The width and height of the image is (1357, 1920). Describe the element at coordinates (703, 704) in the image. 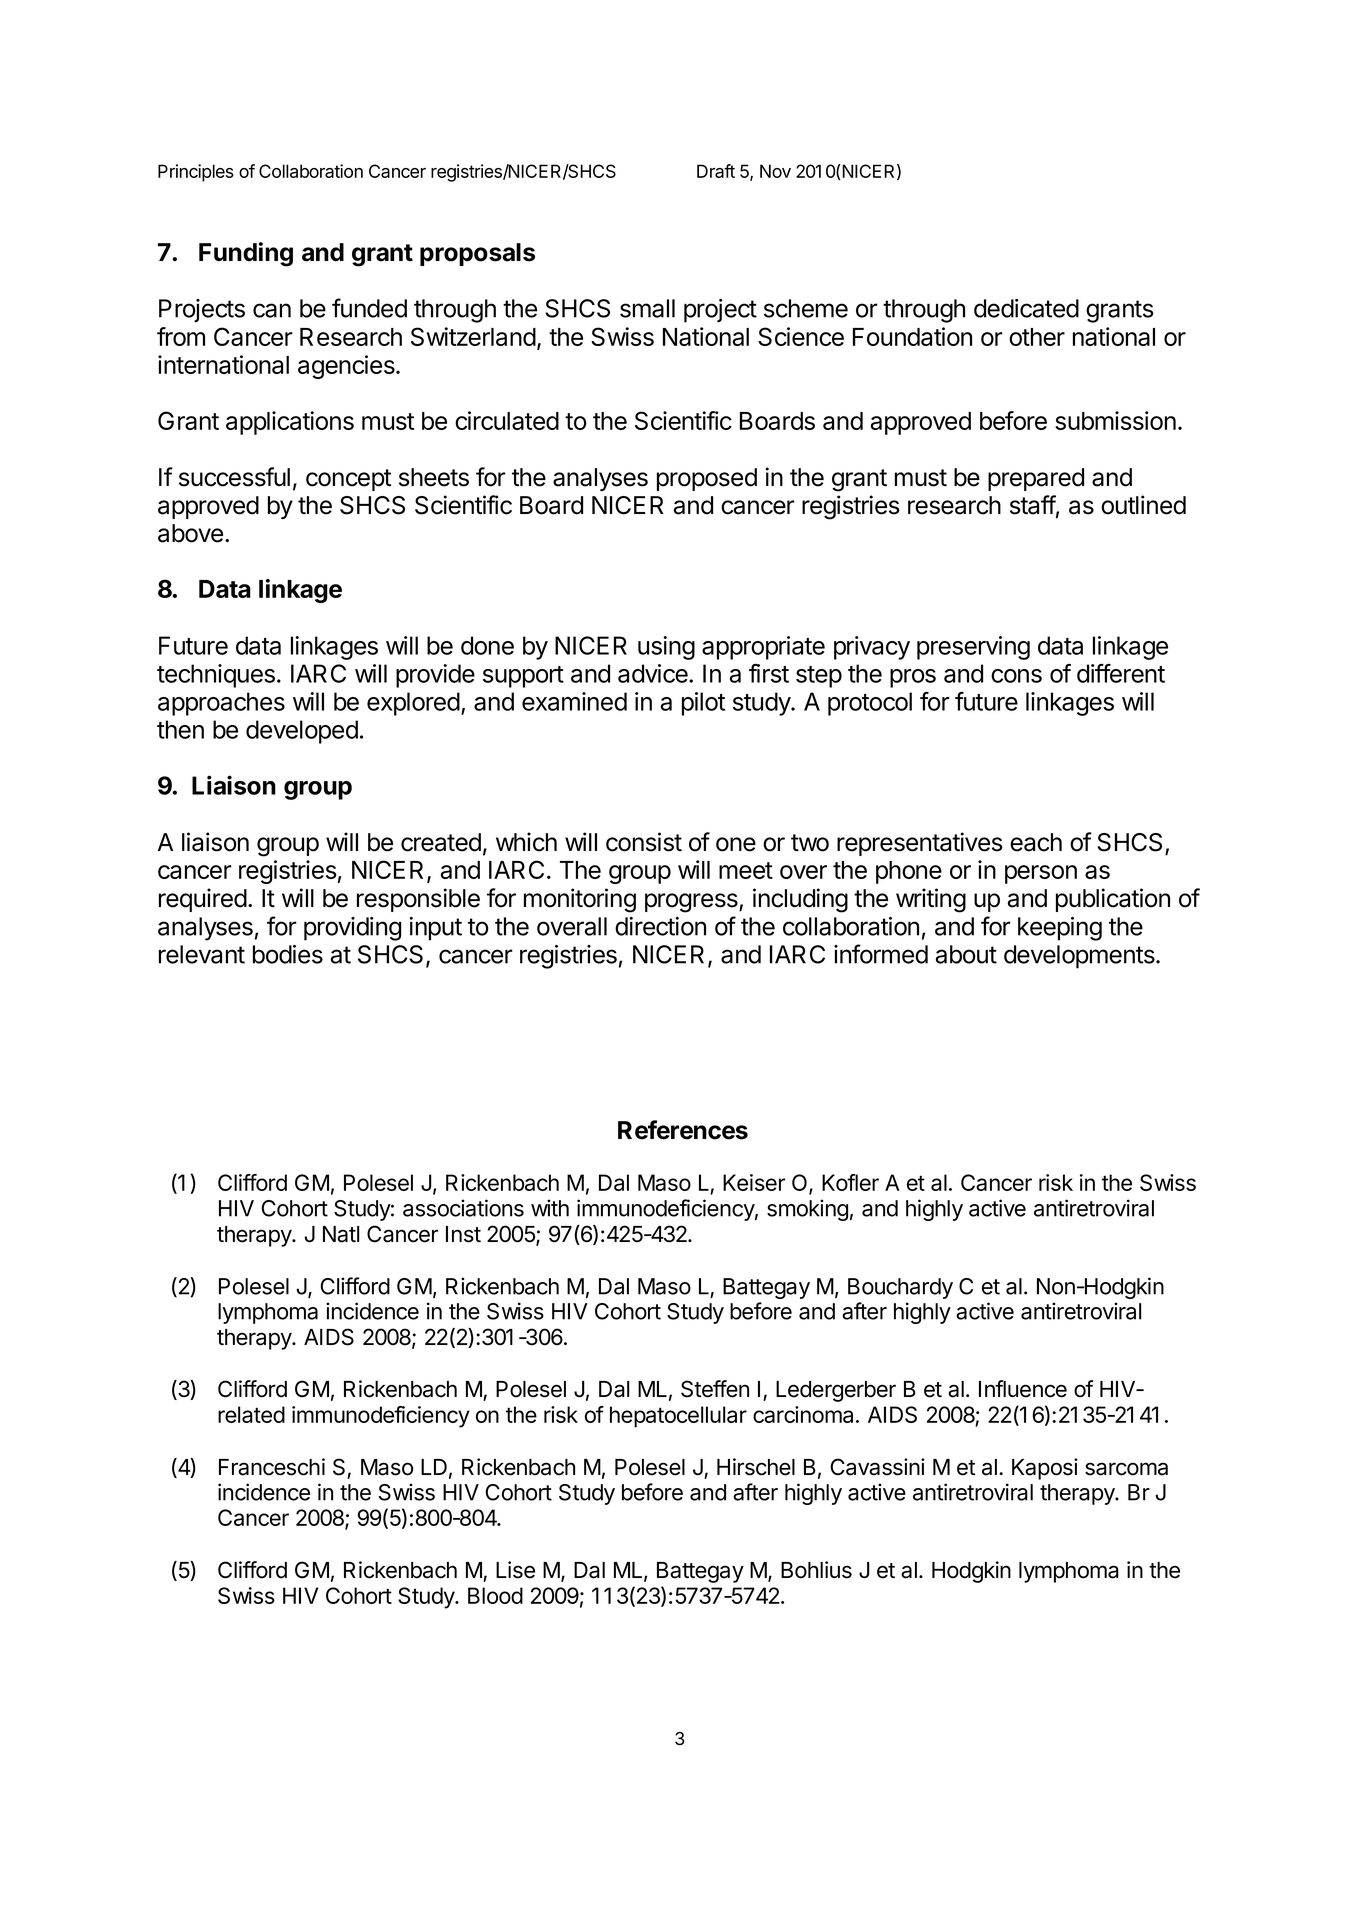

I see `pilot` at that location.
